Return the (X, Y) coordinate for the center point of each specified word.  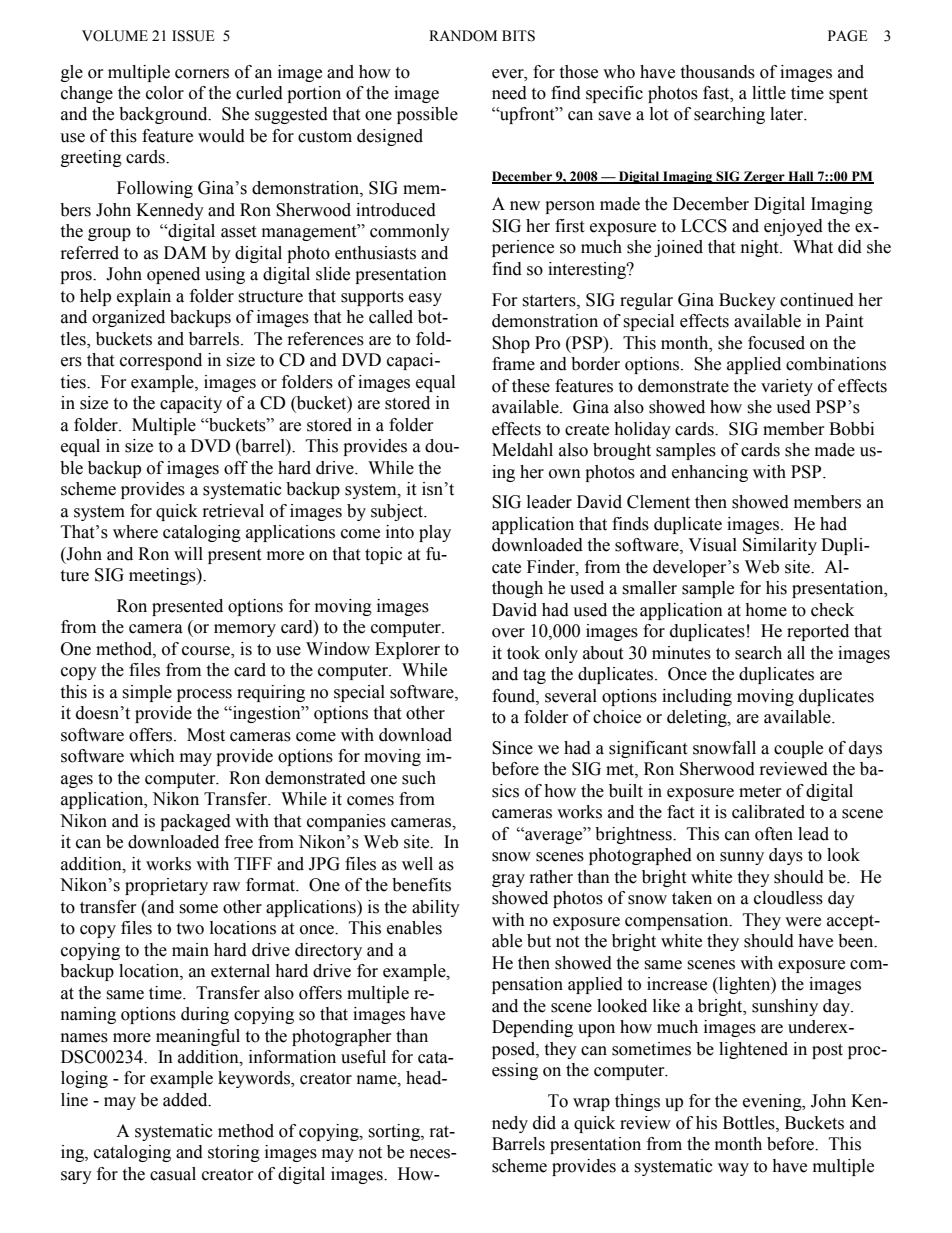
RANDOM (463, 36)
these (531, 386)
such (419, 778)
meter (760, 792)
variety (787, 387)
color (165, 93)
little (769, 93)
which (152, 756)
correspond (161, 361)
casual (173, 1174)
